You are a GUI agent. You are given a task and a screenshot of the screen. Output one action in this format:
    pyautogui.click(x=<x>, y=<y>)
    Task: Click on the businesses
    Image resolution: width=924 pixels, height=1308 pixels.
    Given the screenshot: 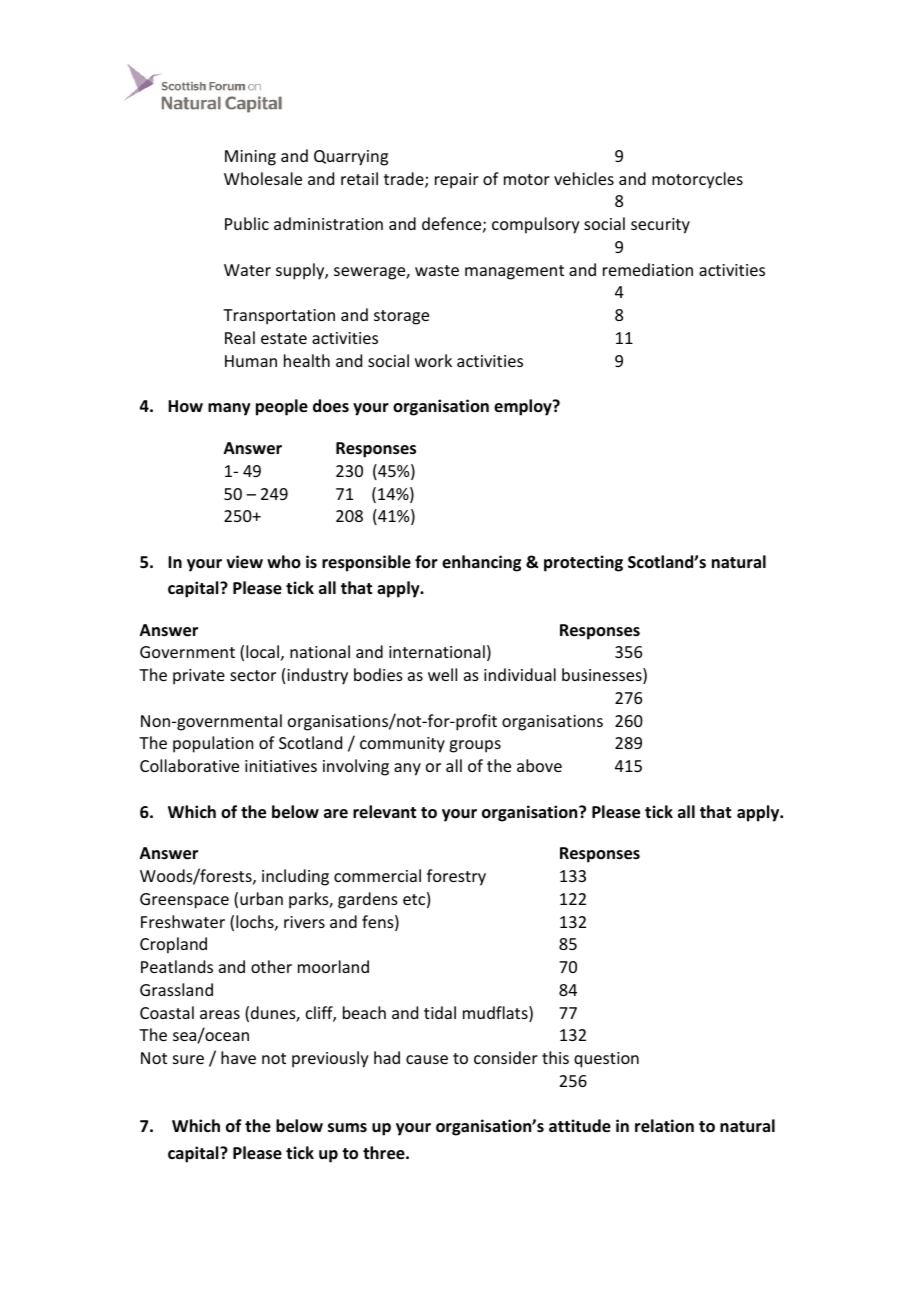 What is the action you would take?
    pyautogui.click(x=603, y=676)
